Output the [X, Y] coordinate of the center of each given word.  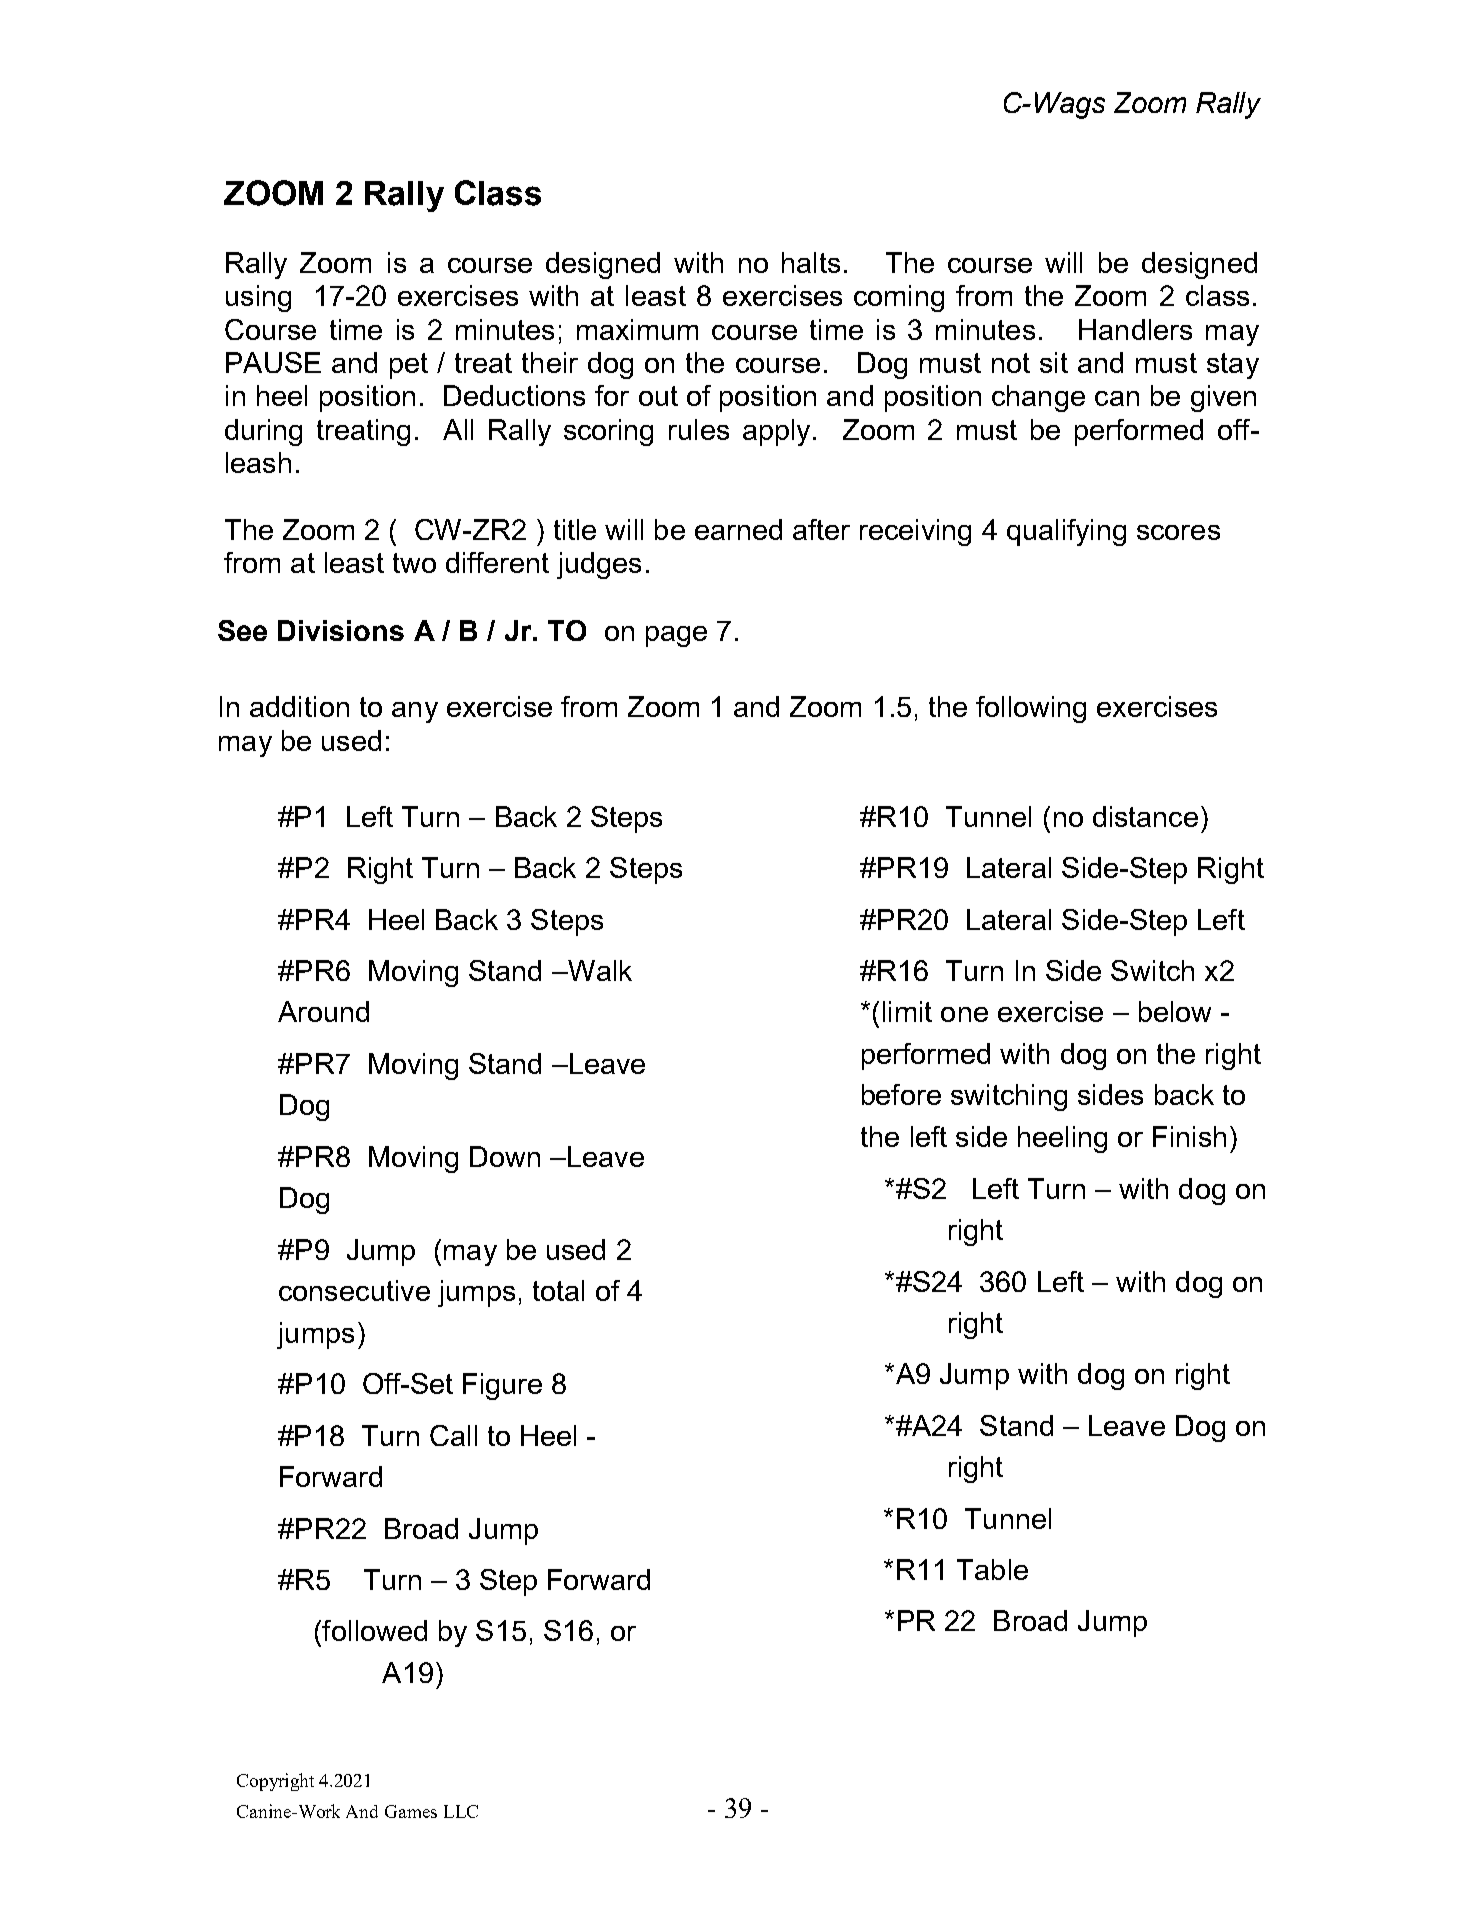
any [415, 712]
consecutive [354, 1290]
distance [1145, 816]
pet [409, 366]
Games [411, 1811]
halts [811, 262]
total [558, 1290]
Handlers [1135, 329]
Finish [1189, 1136]
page [676, 636]
